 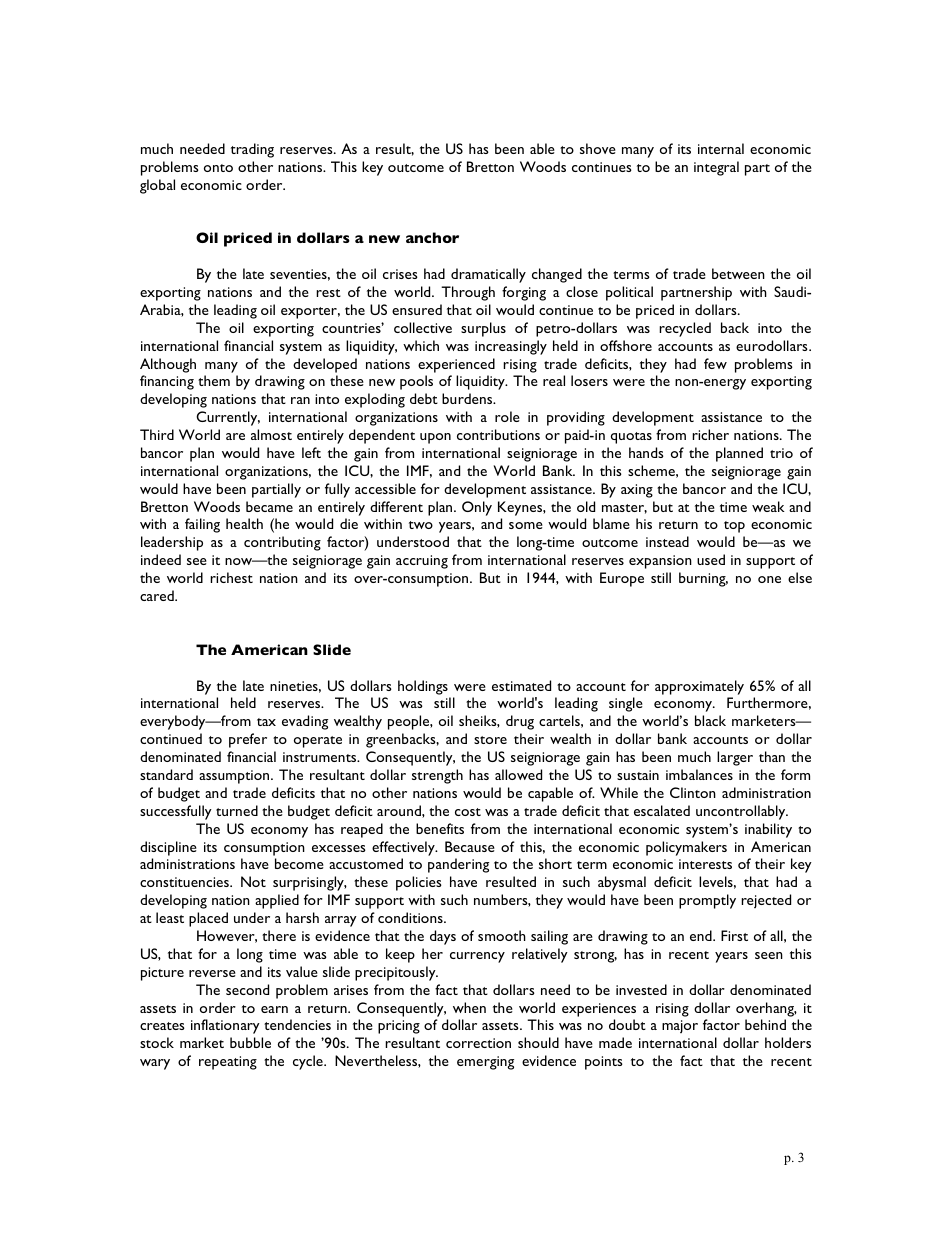 I want to click on larger, so click(x=735, y=758).
